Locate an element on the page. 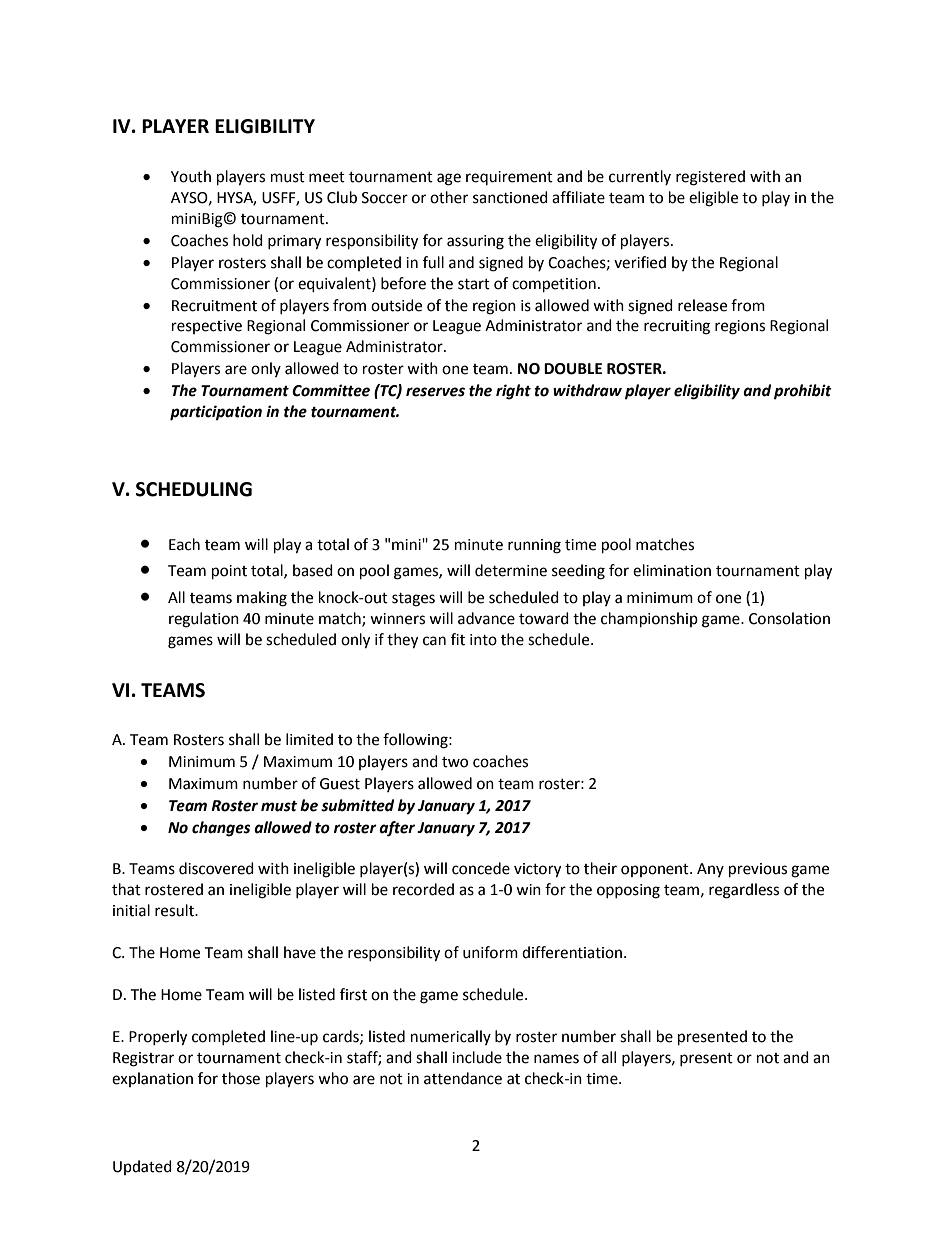  attendance is located at coordinates (463, 1078).
